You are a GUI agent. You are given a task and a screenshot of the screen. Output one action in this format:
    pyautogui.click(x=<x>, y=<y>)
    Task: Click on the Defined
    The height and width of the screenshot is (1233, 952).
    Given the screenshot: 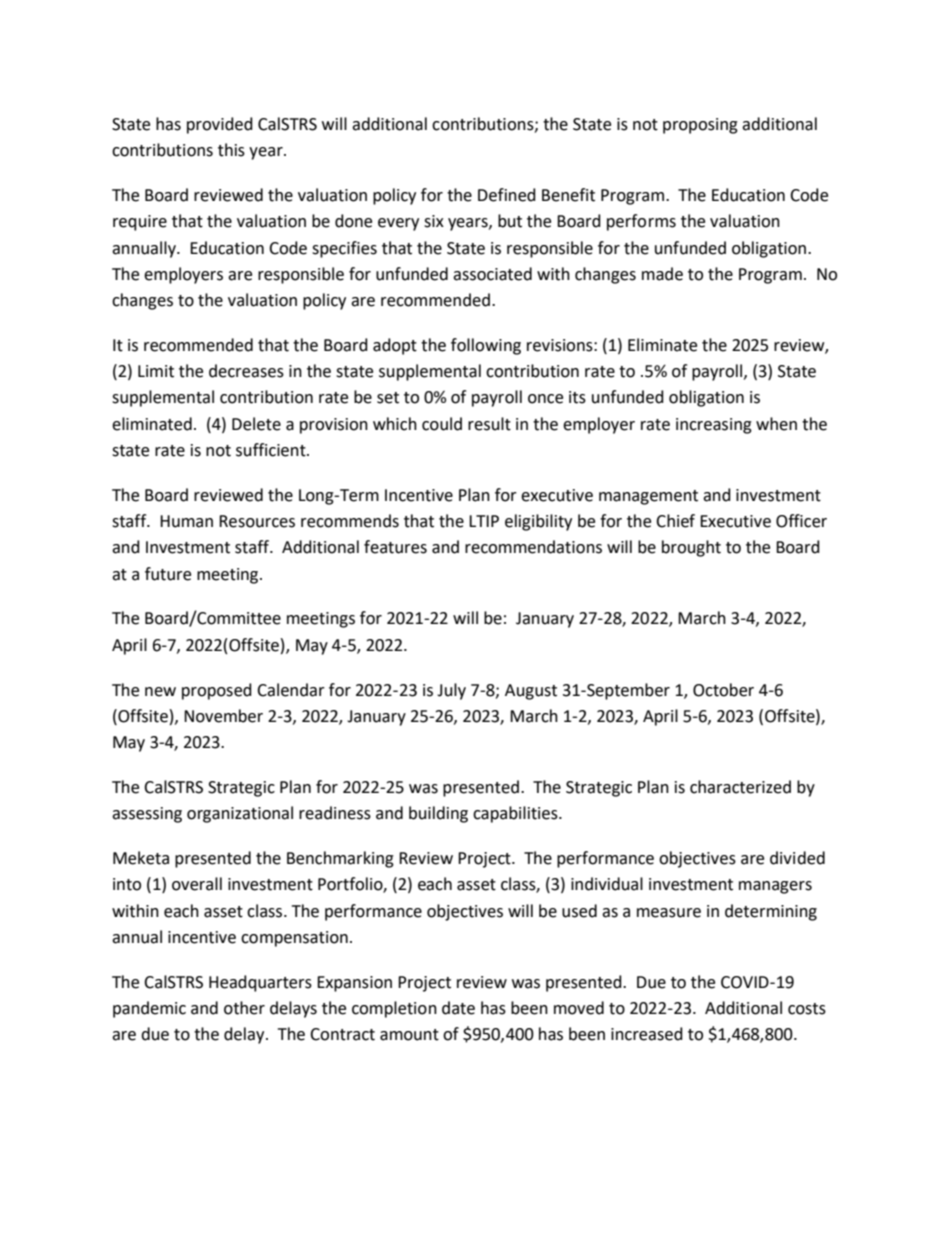 What is the action you would take?
    pyautogui.click(x=507, y=195)
